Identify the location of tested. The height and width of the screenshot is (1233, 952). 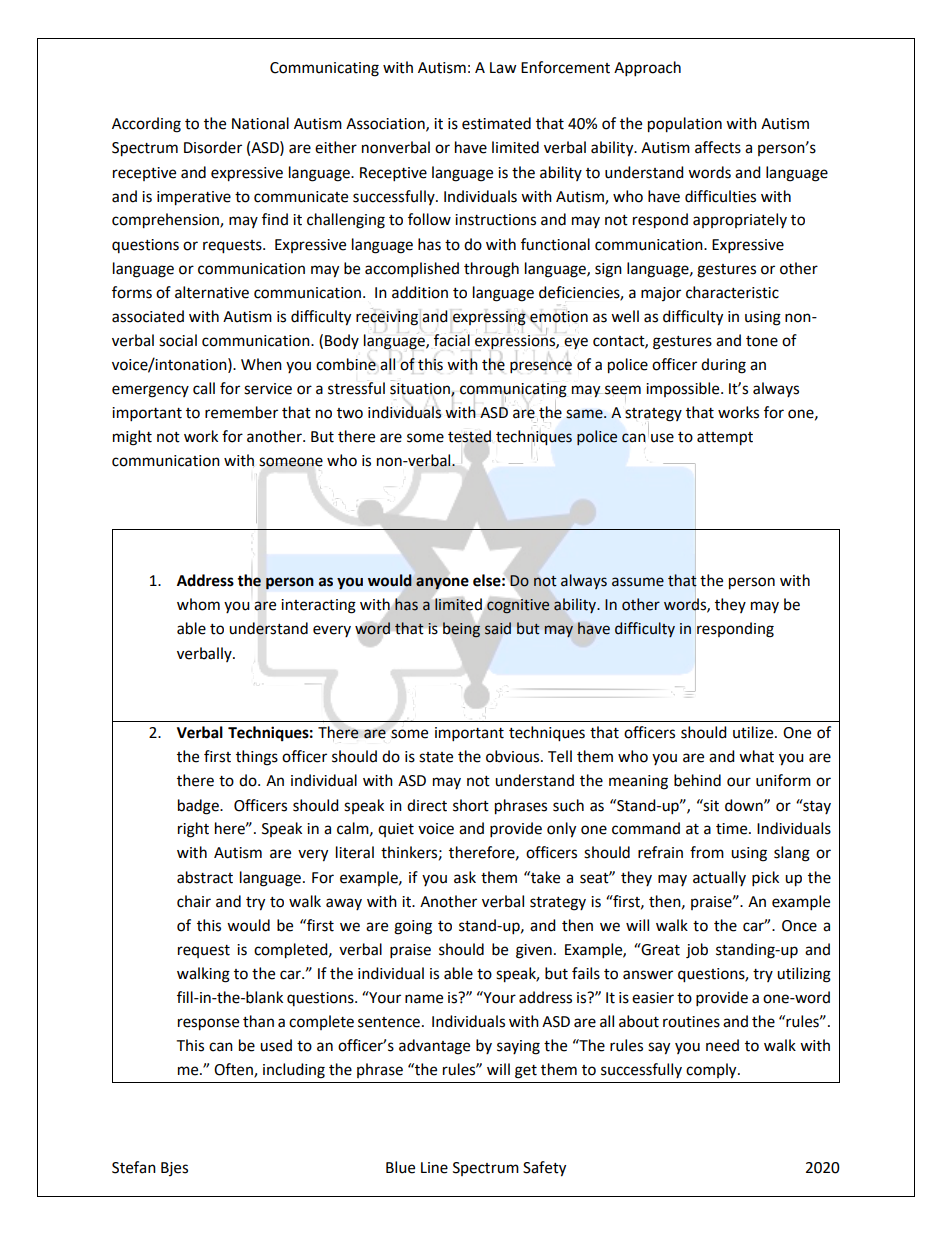
(469, 436).
